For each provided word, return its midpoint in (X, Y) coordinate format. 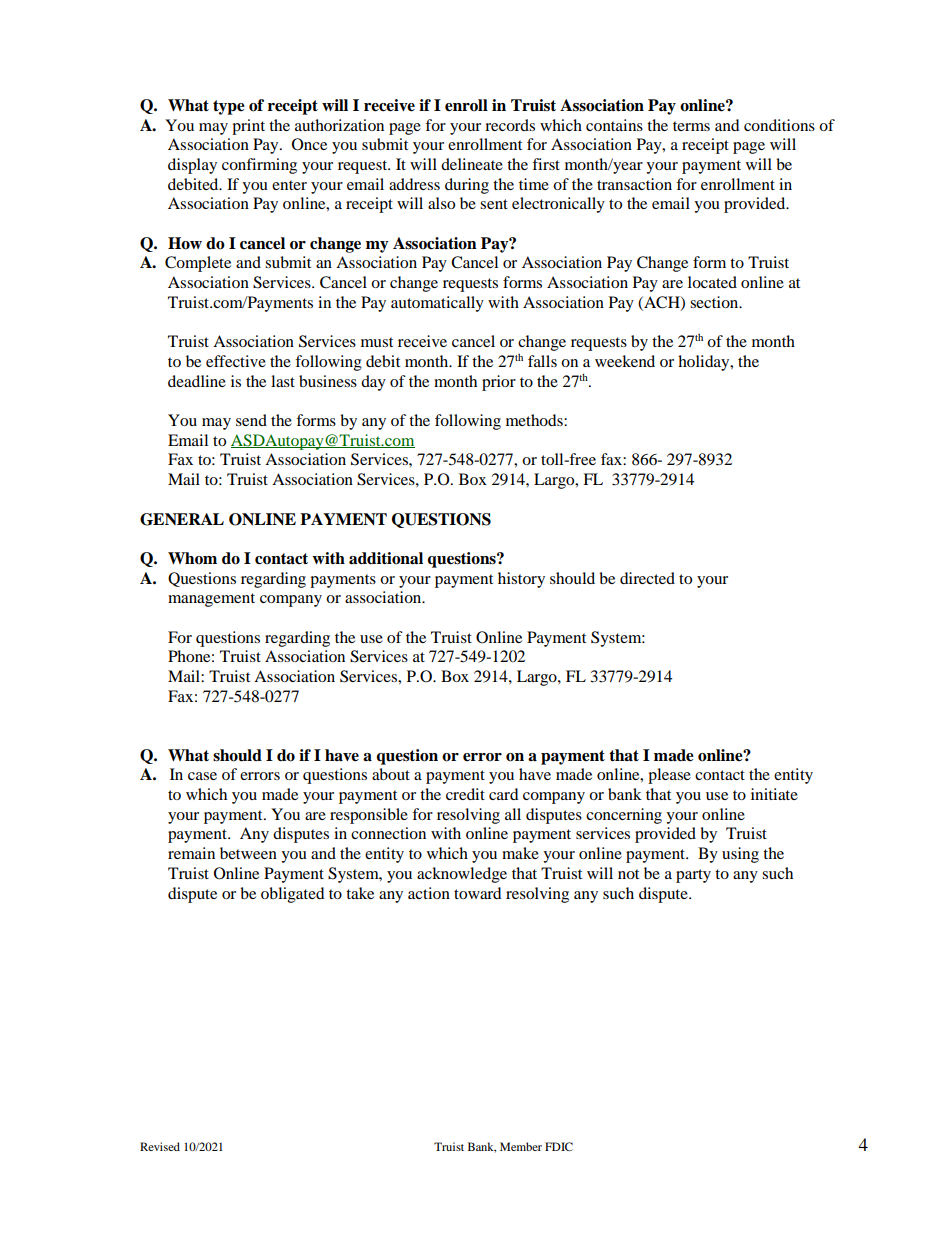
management (211, 600)
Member (521, 1146)
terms (691, 126)
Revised (160, 1146)
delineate (472, 164)
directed (647, 578)
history (521, 580)
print (248, 127)
